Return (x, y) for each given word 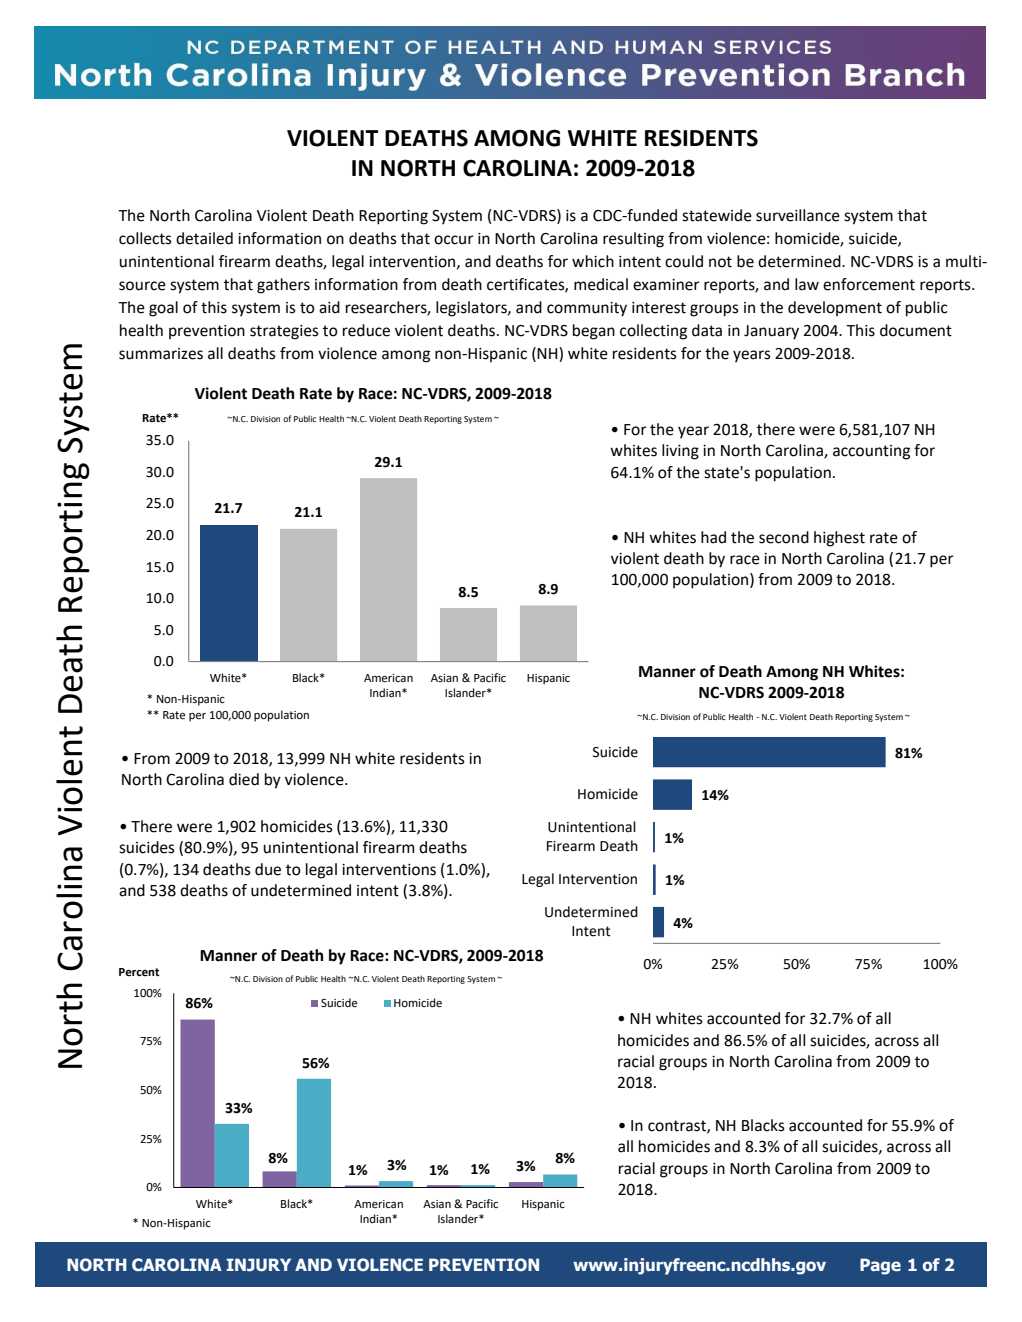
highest (839, 539)
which (593, 261)
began (594, 332)
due (268, 869)
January (771, 332)
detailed (204, 238)
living (680, 452)
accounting (871, 452)
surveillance (798, 215)
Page (880, 1266)
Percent (139, 972)
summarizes (161, 354)
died (244, 779)
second (784, 537)
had (713, 537)
